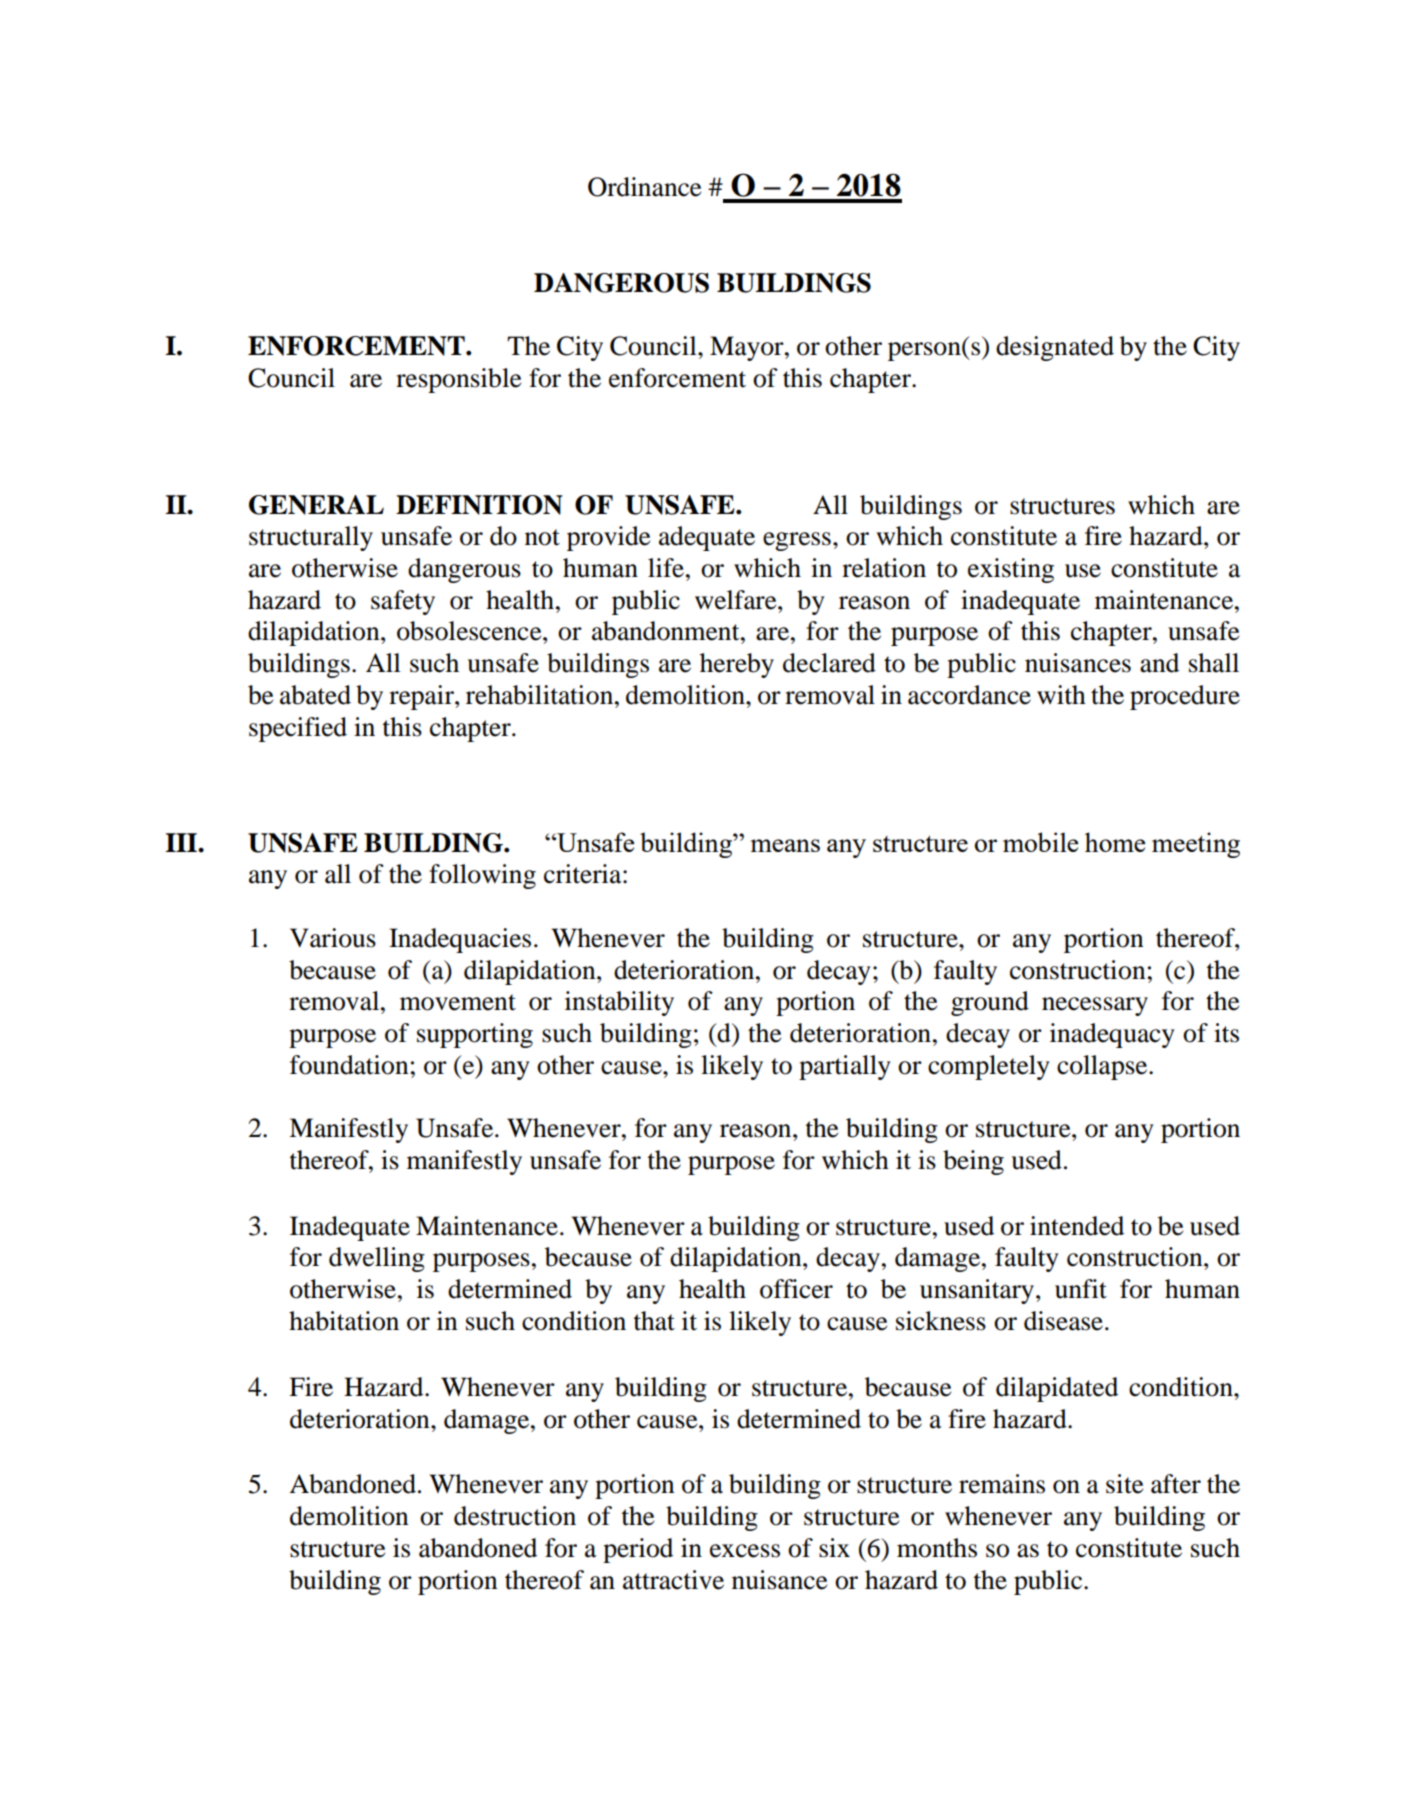 This image has height=1820, width=1406. I want to click on unfit, so click(1081, 1289).
